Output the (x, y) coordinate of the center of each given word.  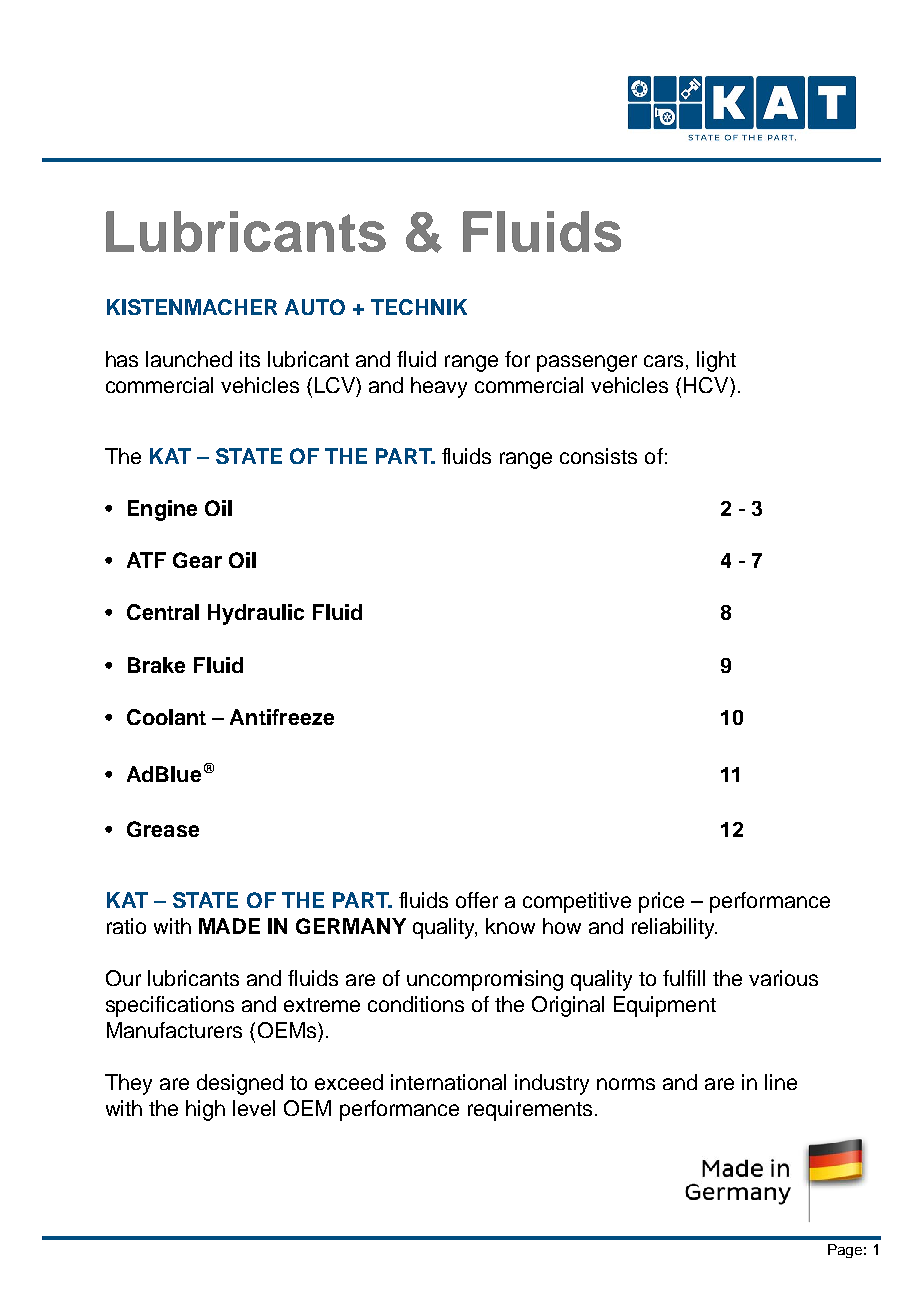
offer (477, 900)
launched (189, 359)
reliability (674, 928)
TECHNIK (419, 307)
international (448, 1082)
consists (598, 456)
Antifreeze (282, 717)
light (716, 361)
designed (240, 1084)
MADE (229, 926)
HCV (707, 385)
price (661, 902)
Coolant (166, 717)
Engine (162, 510)
